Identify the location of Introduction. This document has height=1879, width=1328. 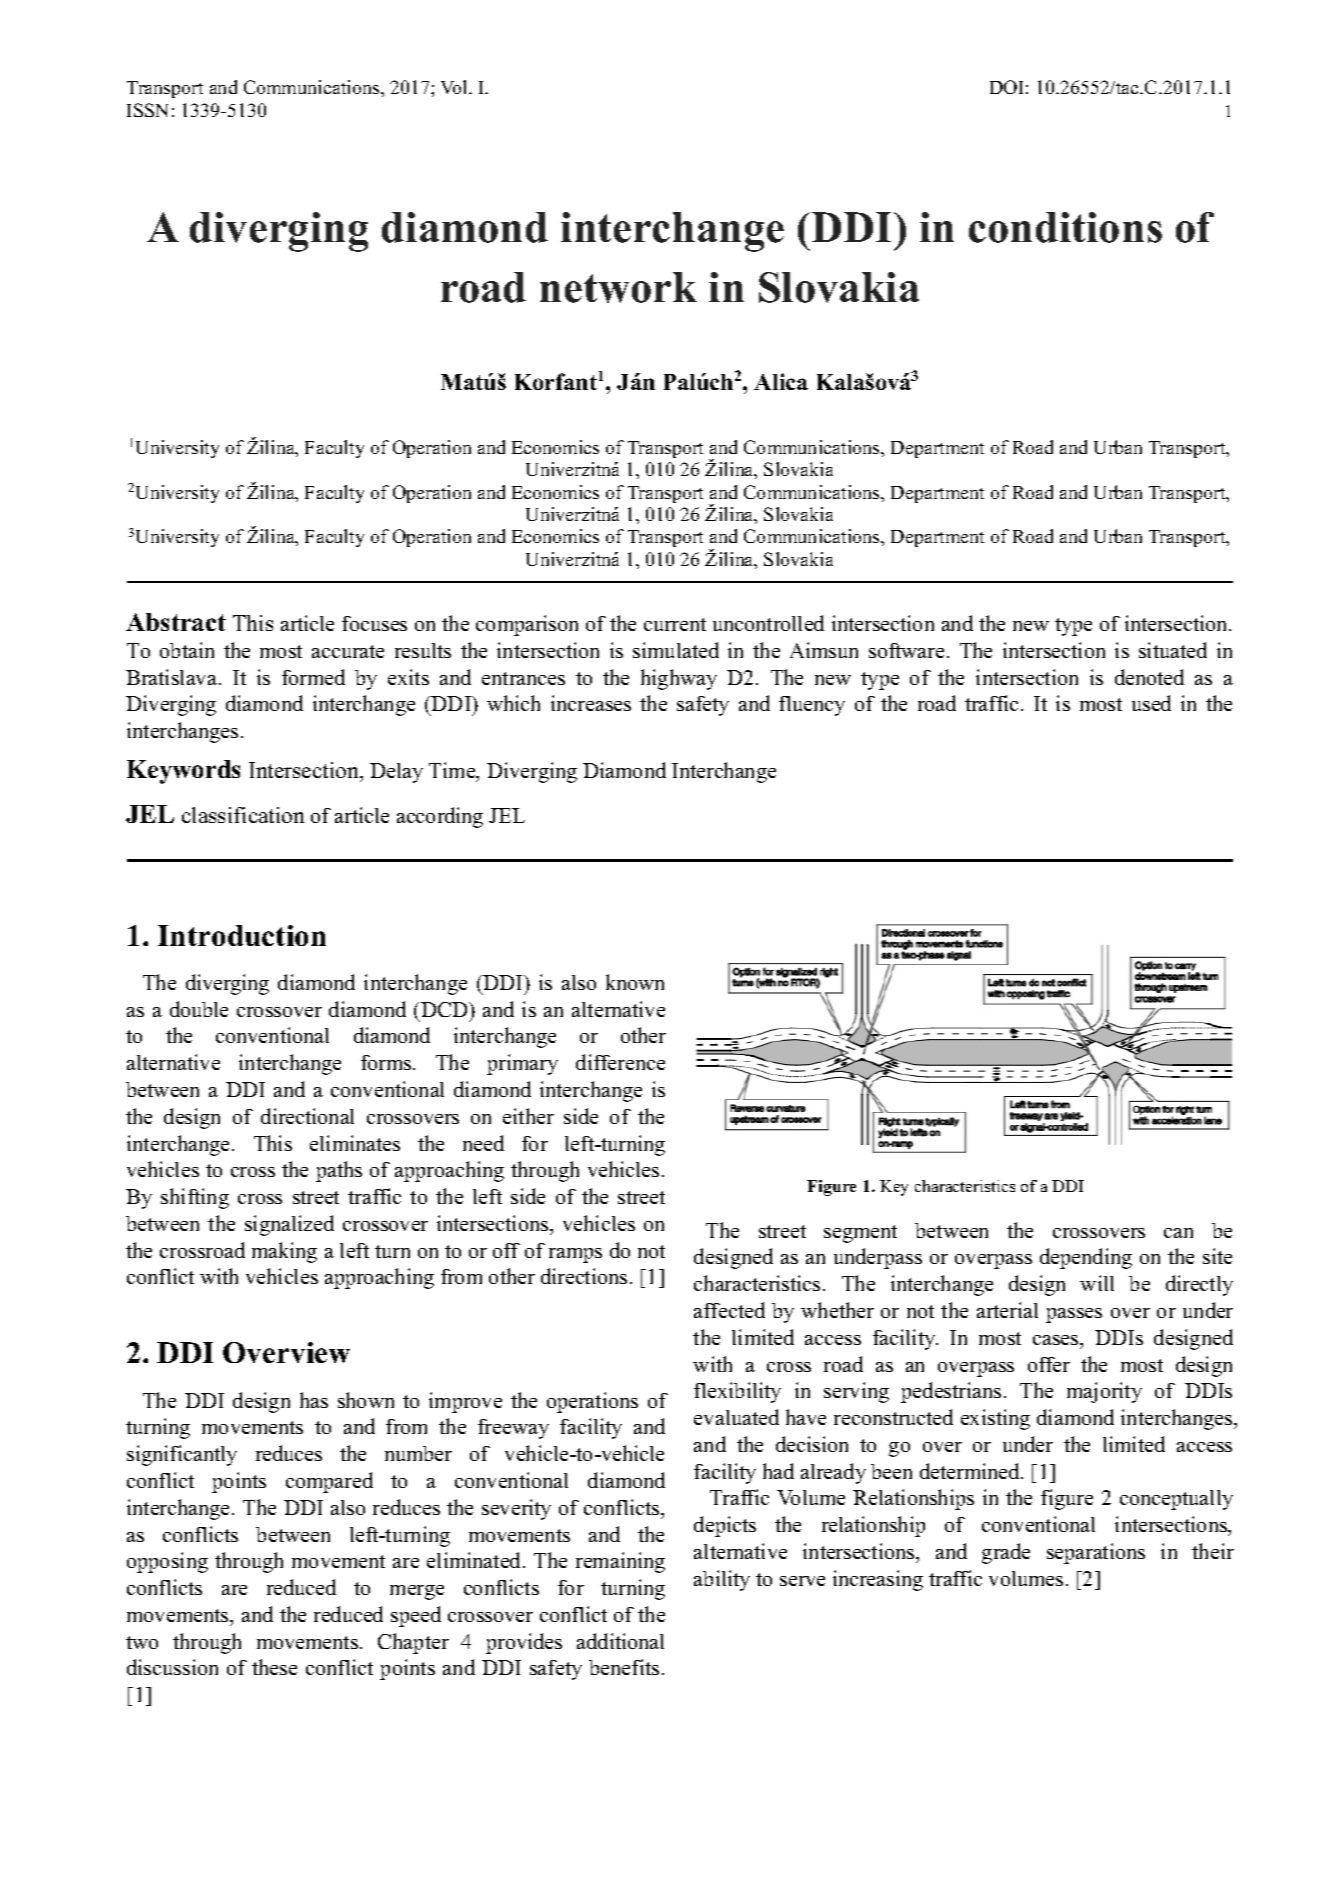
(242, 935).
